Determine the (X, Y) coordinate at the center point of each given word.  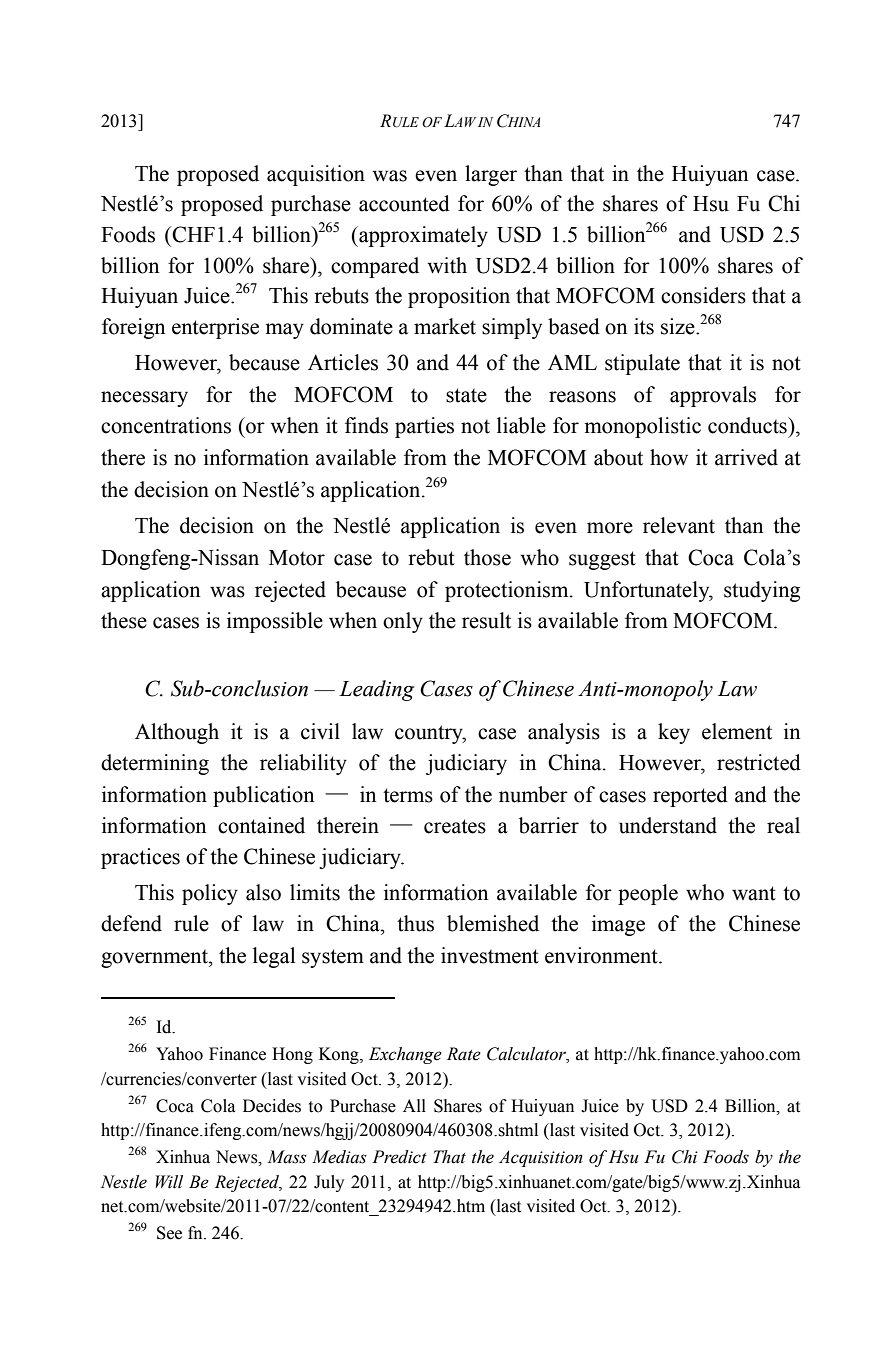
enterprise (215, 328)
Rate (464, 1054)
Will (169, 1182)
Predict (399, 1157)
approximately (422, 236)
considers (703, 295)
